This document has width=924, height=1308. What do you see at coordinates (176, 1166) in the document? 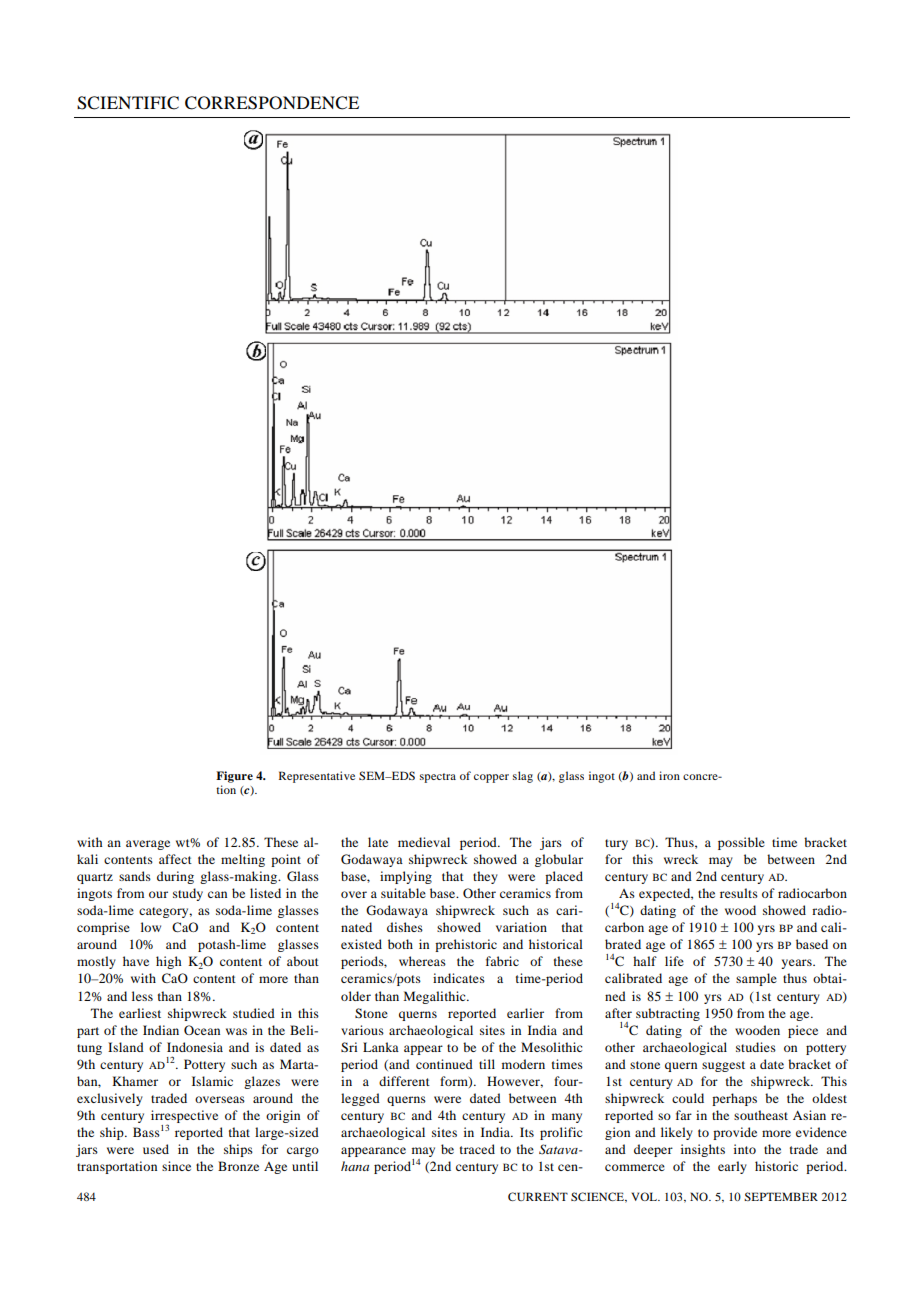
I see `since` at bounding box center [176, 1166].
